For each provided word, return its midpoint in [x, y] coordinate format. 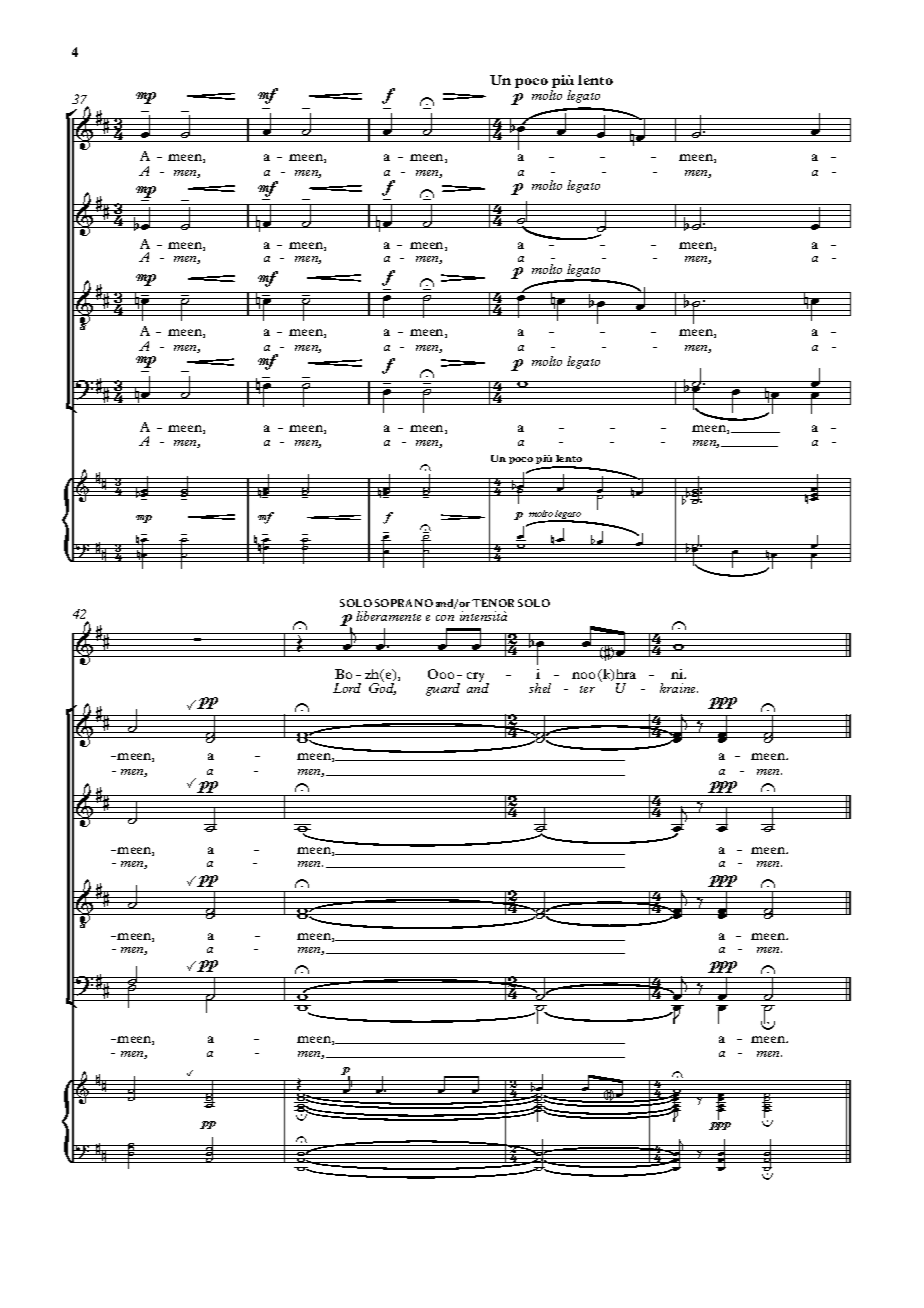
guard [443, 689]
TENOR [493, 603]
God [382, 688]
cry [477, 678]
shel [540, 688]
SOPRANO [404, 603]
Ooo [441, 674]
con [445, 618]
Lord [347, 688]
